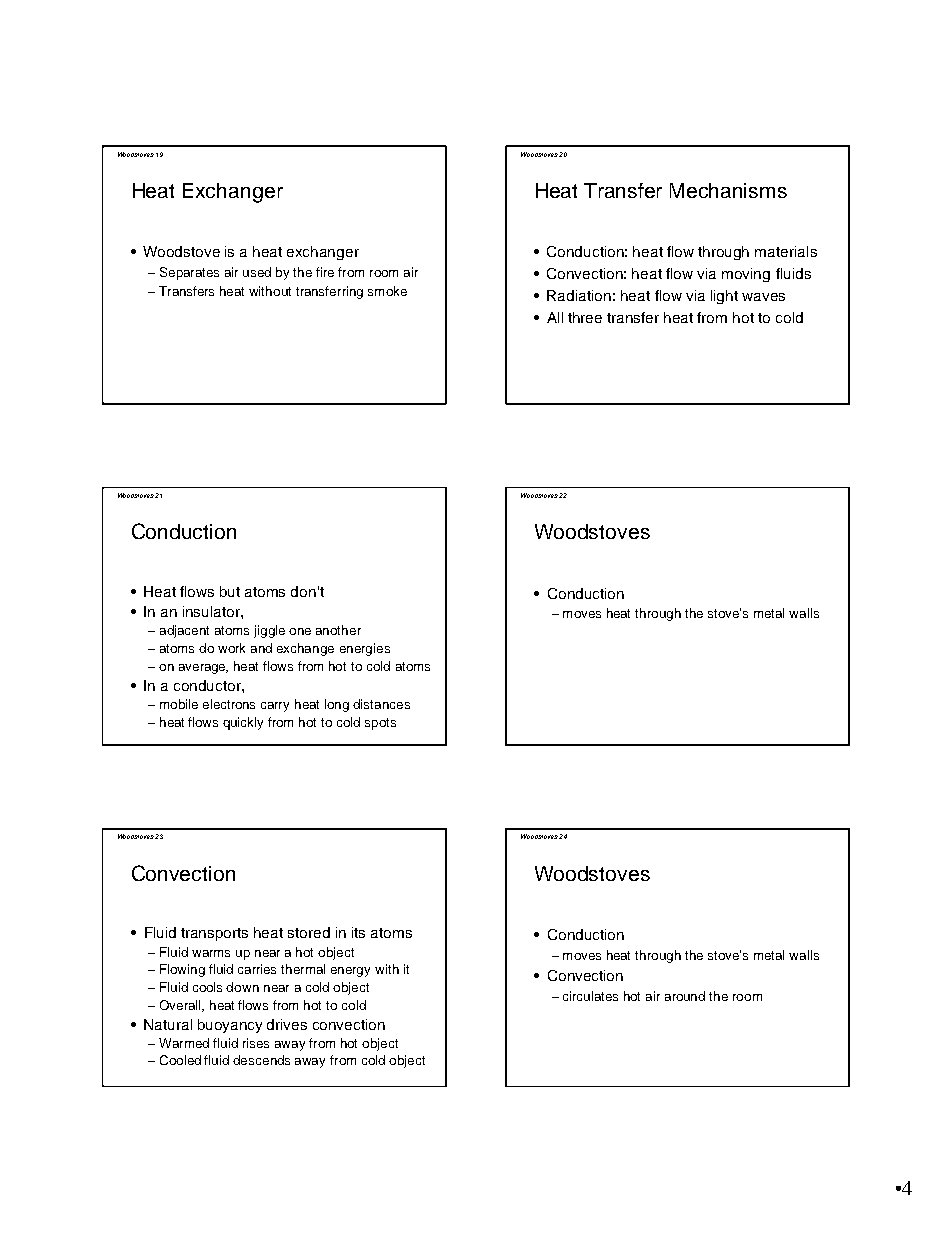 The width and height of the image is (952, 1233). Describe the element at coordinates (365, 649) in the image. I see `energies` at that location.
